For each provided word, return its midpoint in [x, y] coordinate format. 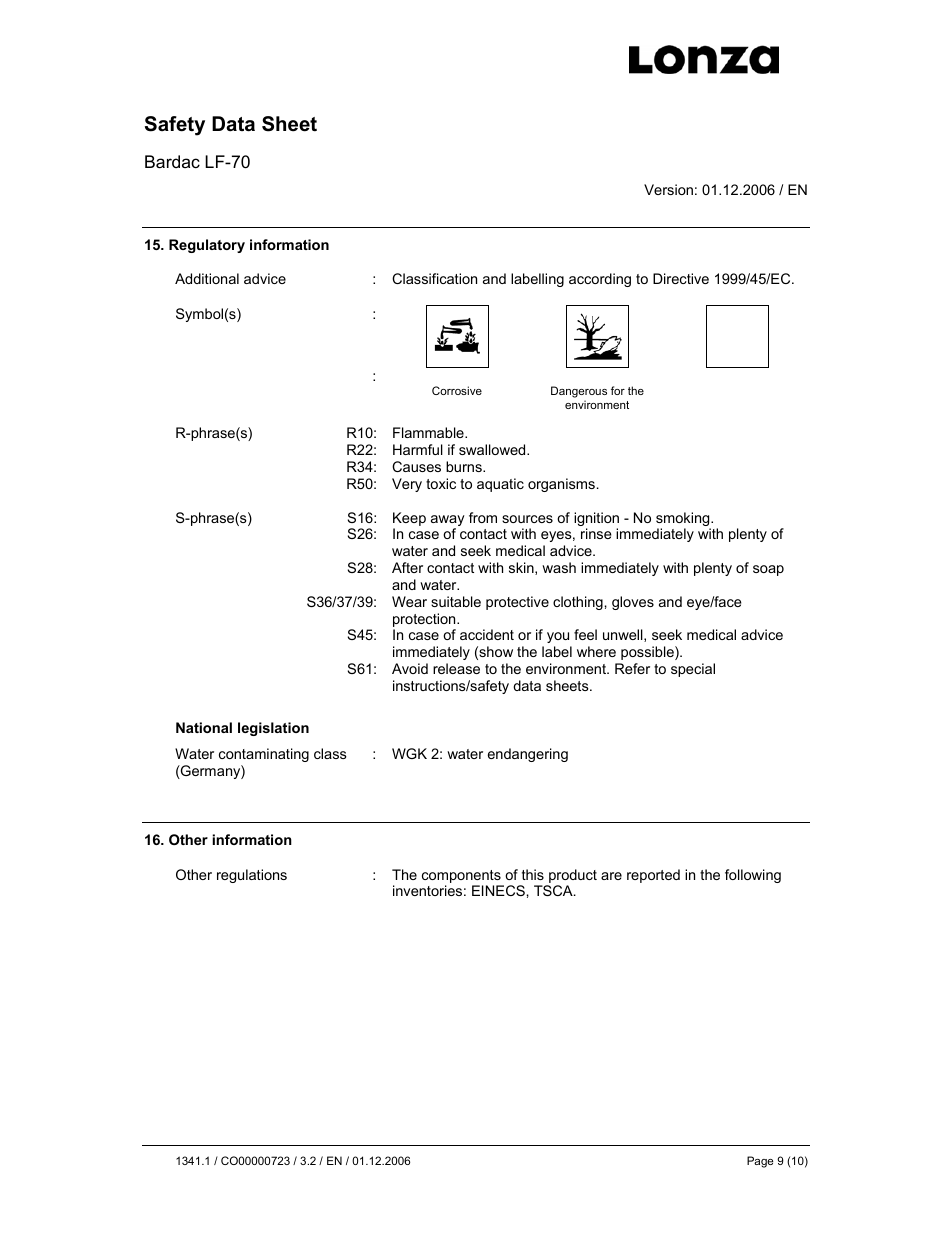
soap [768, 570]
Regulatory [207, 246]
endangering [528, 755]
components [461, 876]
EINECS [499, 890]
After [407, 567]
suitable [456, 601]
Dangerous [579, 393]
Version [668, 189]
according [600, 280]
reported [653, 876]
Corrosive [457, 390]
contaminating [264, 755]
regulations [252, 876]
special [693, 670]
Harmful [418, 449]
